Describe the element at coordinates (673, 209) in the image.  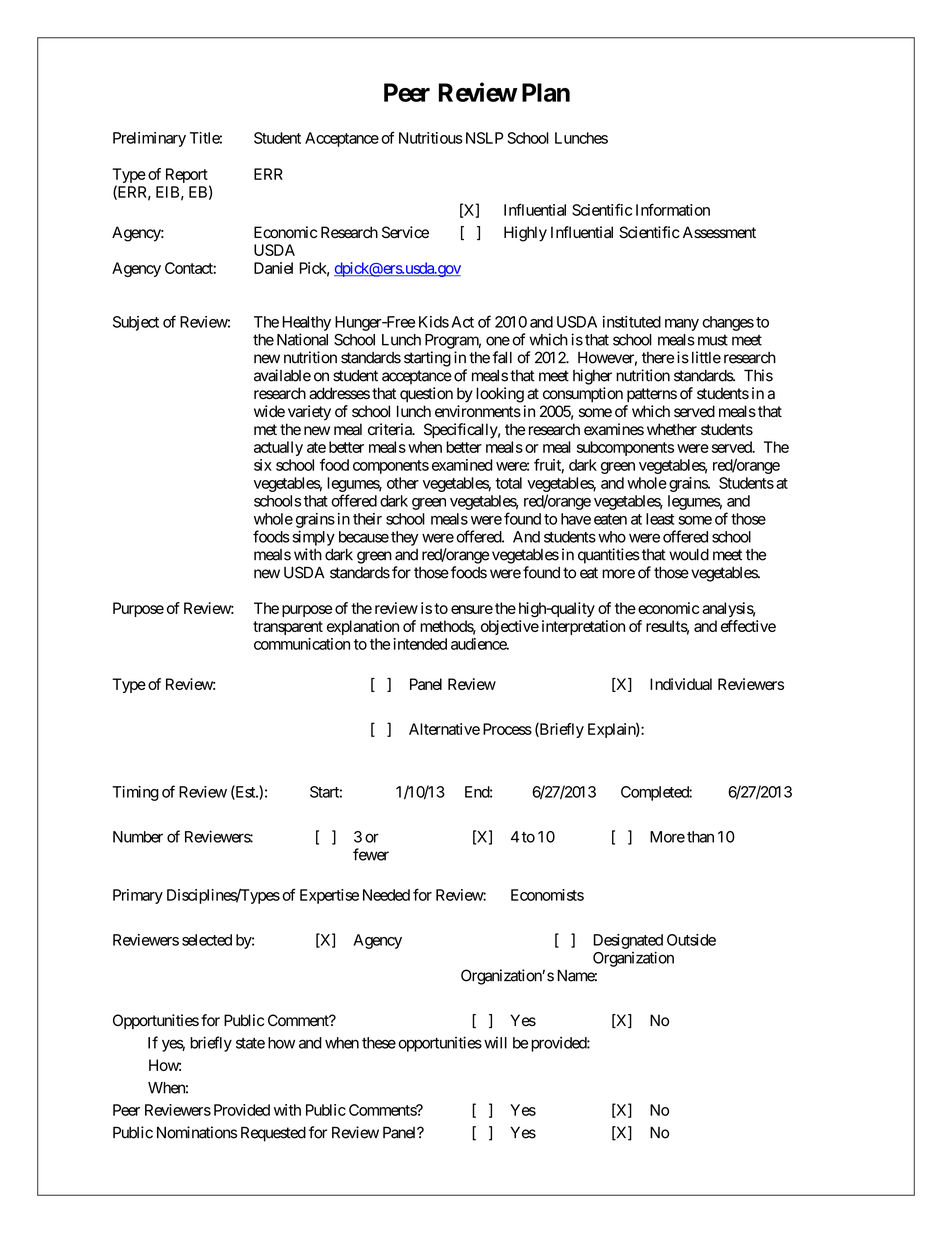
I see `Information` at that location.
